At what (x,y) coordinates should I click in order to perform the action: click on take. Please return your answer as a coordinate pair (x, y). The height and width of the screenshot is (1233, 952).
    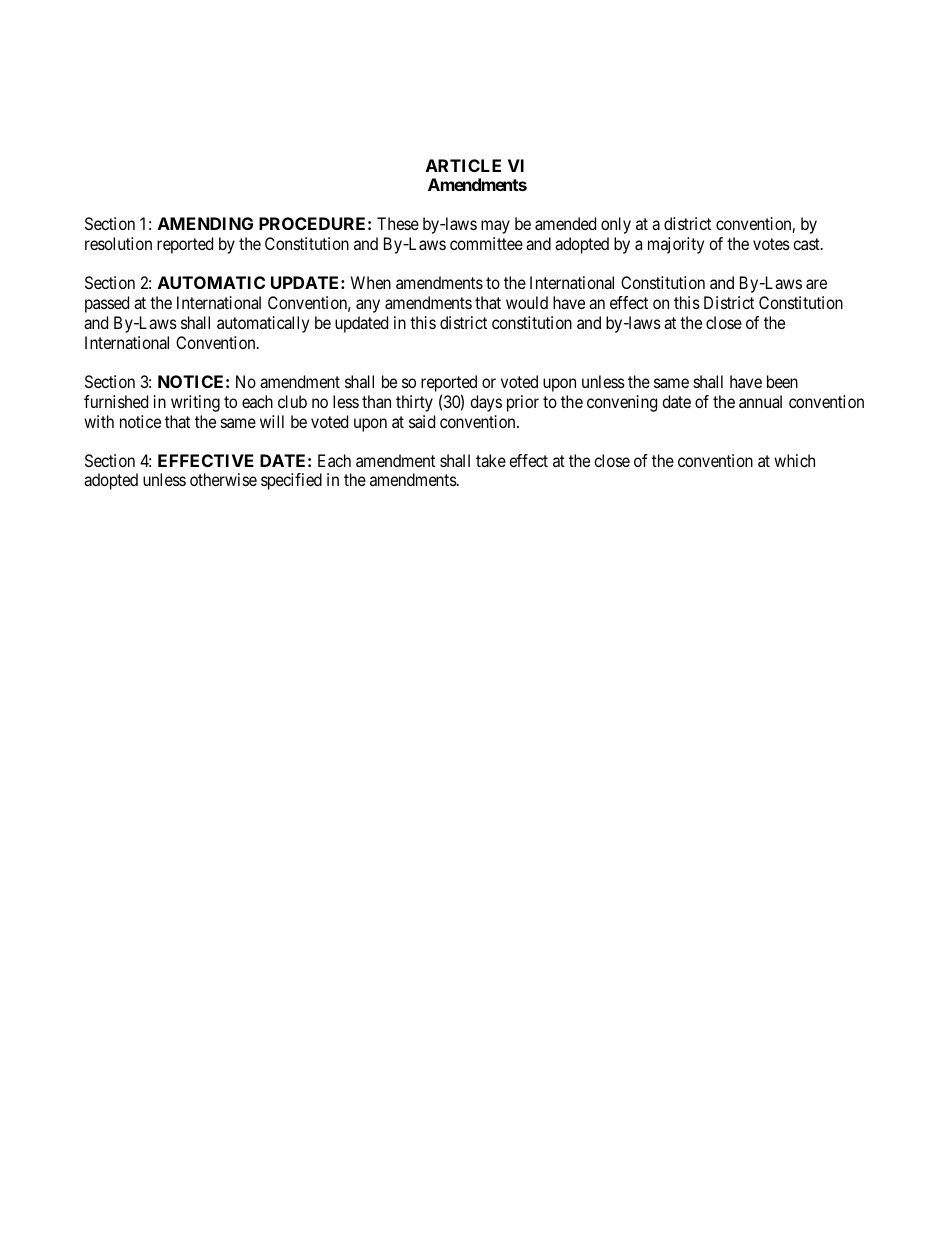
    Looking at the image, I should click on (491, 460).
